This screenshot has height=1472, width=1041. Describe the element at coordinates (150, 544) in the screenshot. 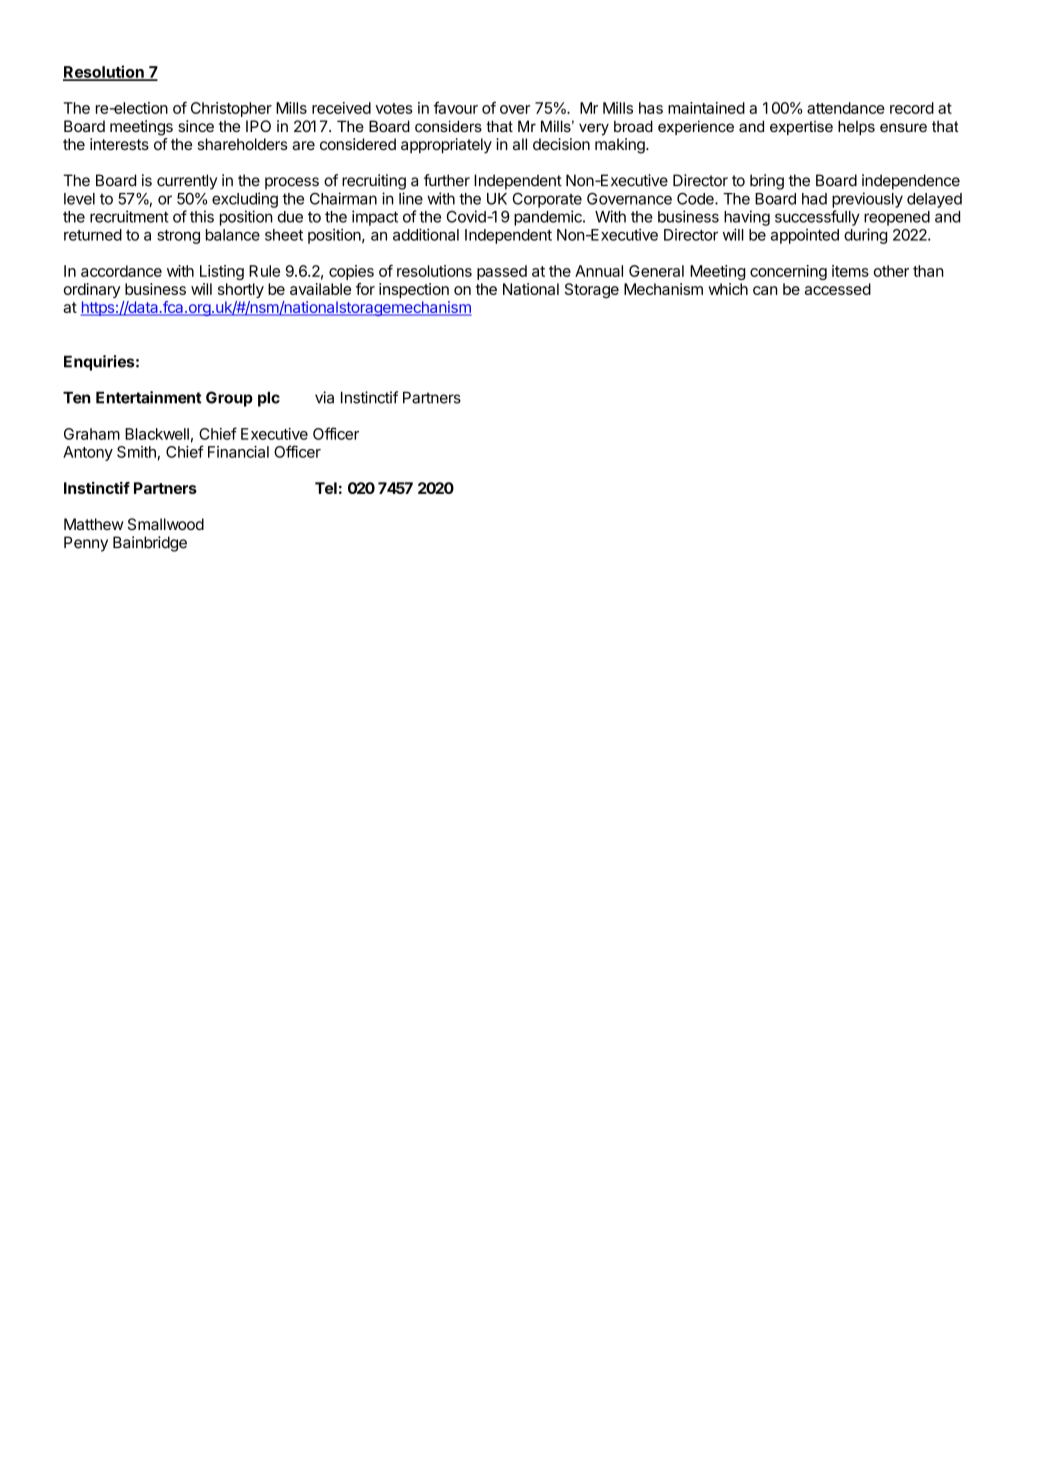

I see `Bainbridge` at that location.
